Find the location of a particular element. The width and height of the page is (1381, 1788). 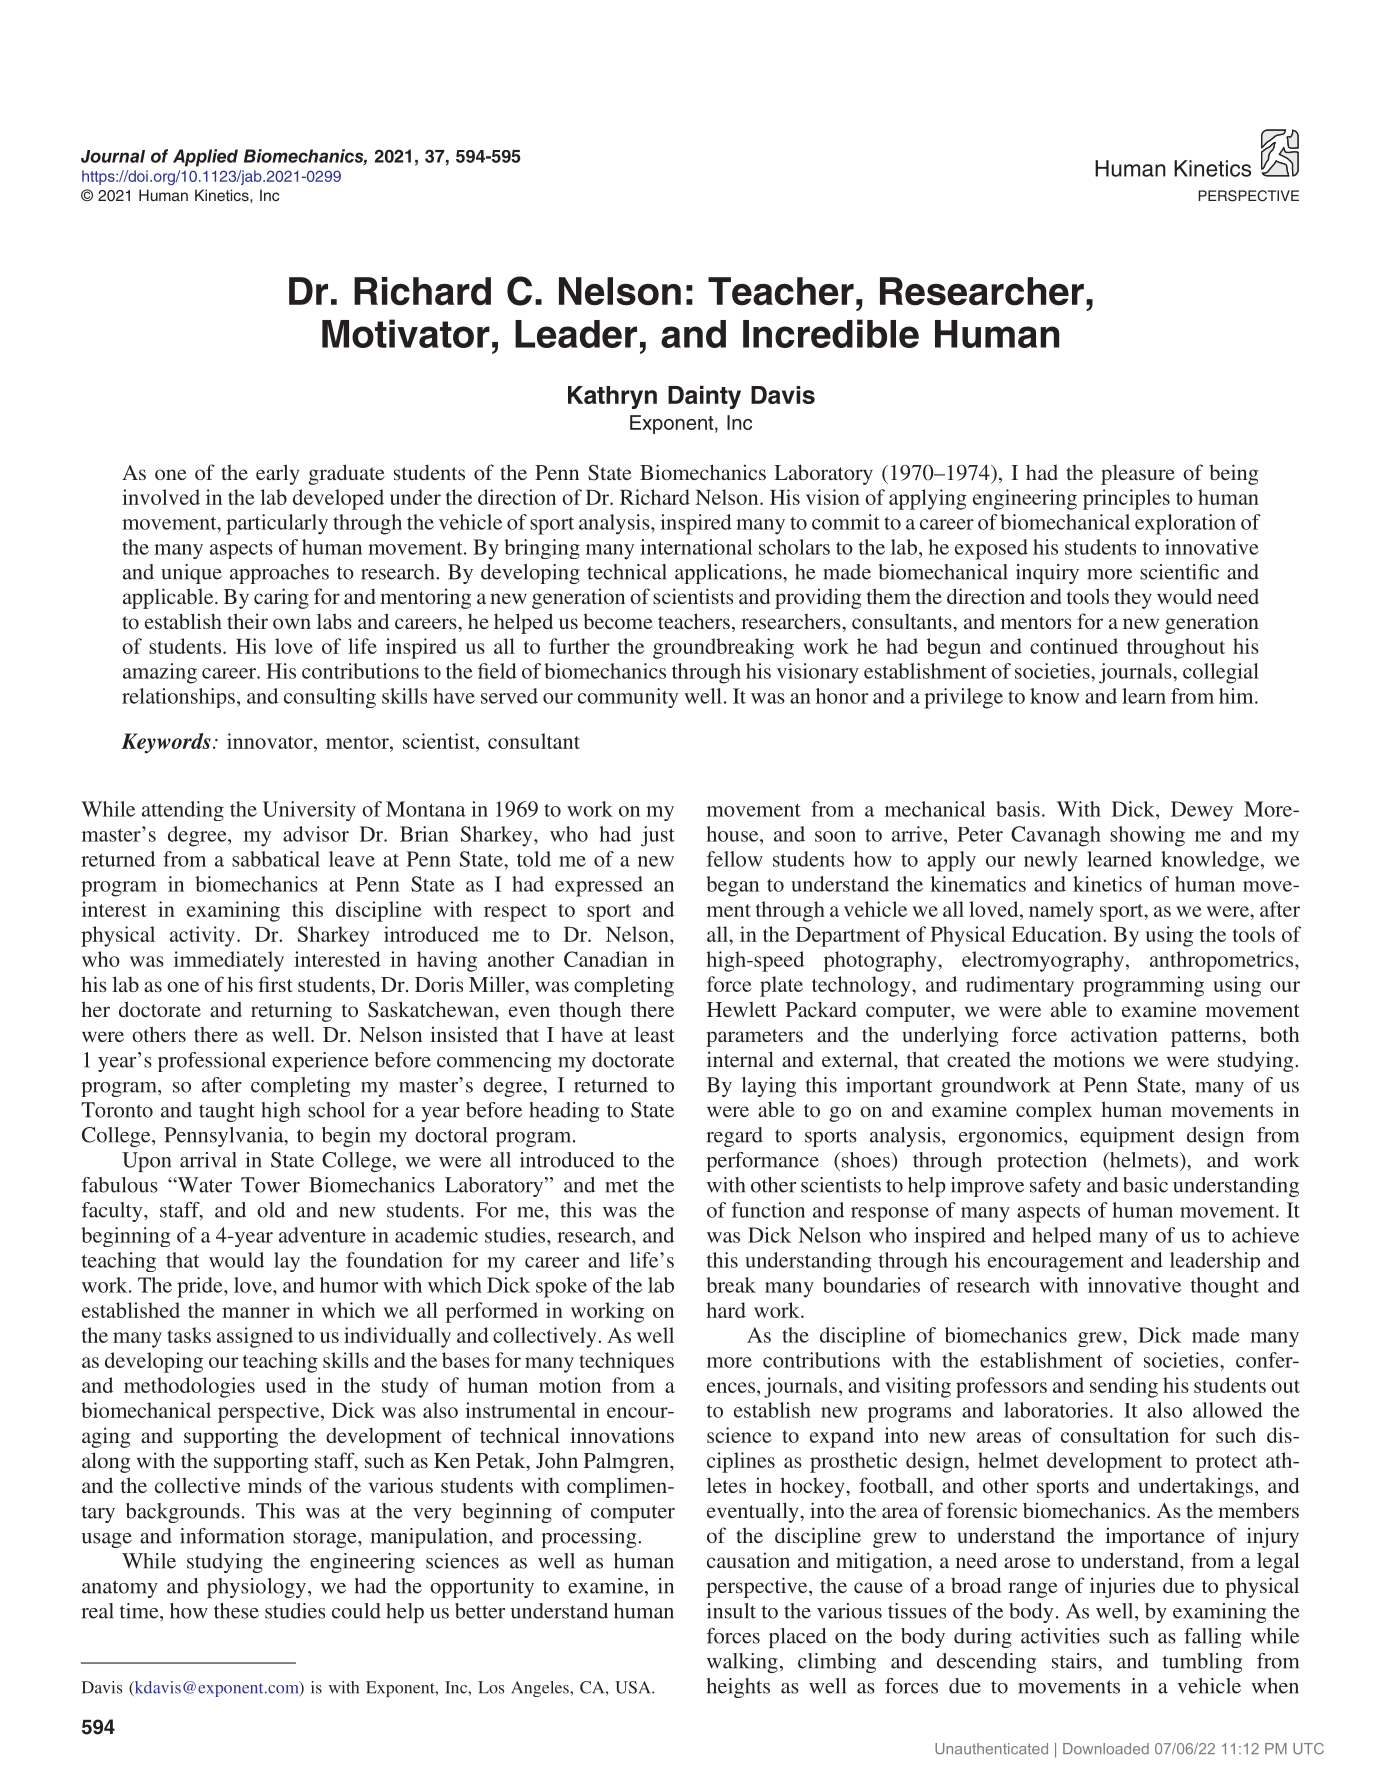

Applied is located at coordinates (205, 158).
